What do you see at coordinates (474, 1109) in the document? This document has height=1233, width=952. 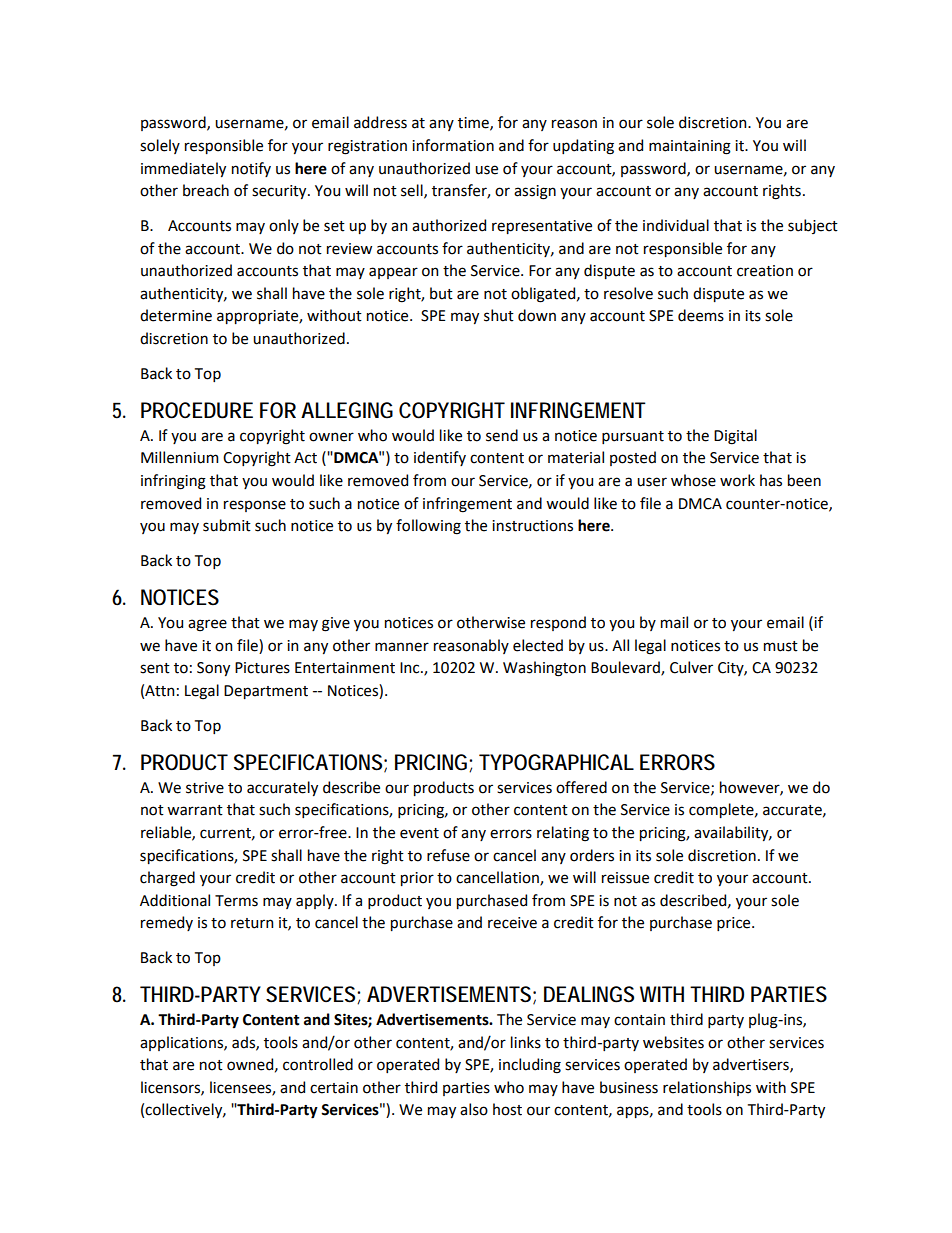 I see `also` at bounding box center [474, 1109].
